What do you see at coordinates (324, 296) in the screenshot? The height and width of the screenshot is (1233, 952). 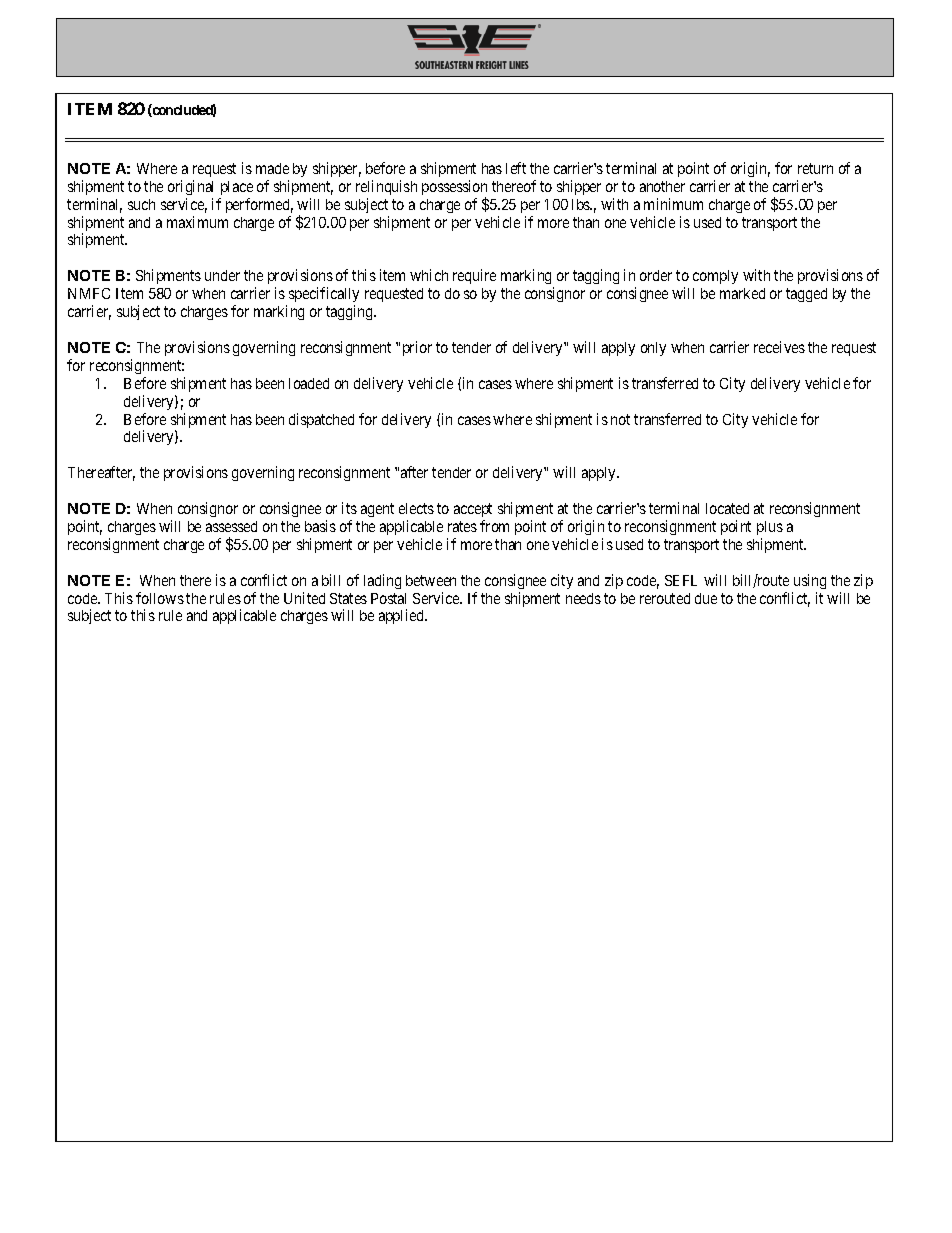 I see `specifically` at bounding box center [324, 296].
